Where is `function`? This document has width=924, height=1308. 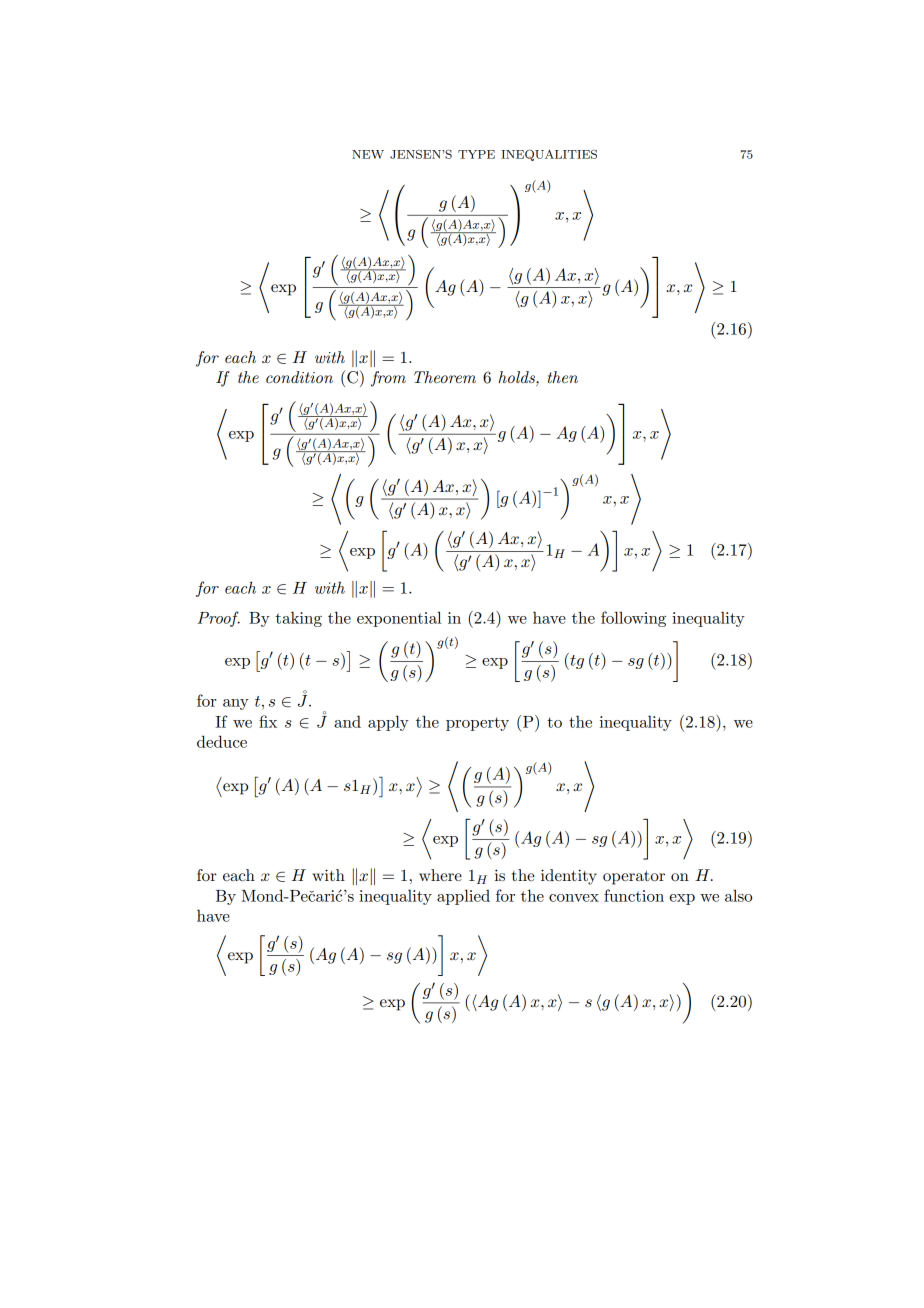
function is located at coordinates (634, 895).
